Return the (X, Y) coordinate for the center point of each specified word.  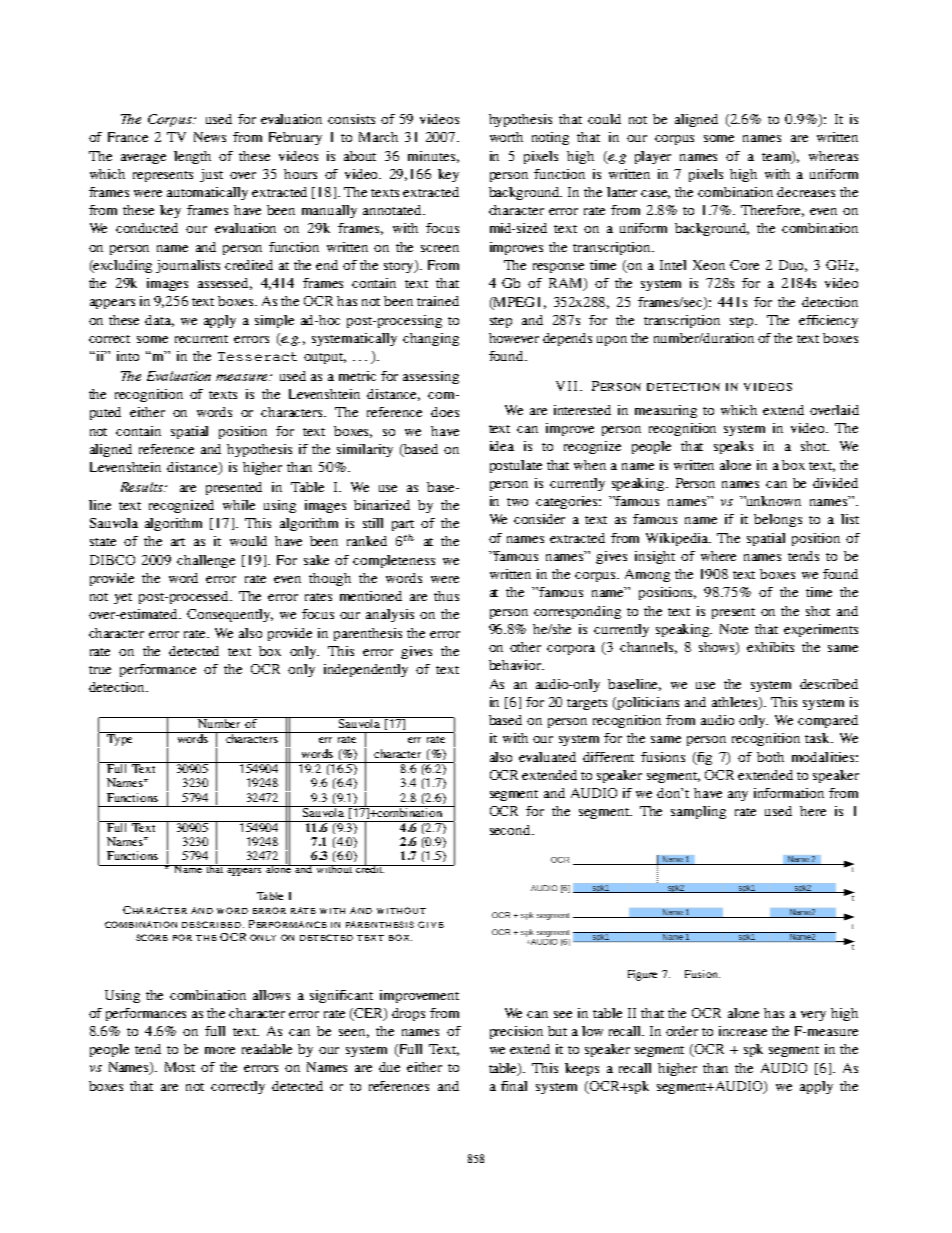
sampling (698, 812)
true (100, 670)
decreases (806, 192)
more (220, 1050)
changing (431, 339)
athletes (736, 703)
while (239, 505)
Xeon (709, 265)
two (517, 502)
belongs (778, 520)
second (511, 830)
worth (506, 137)
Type (120, 739)
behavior (516, 665)
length (192, 157)
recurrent (201, 339)
